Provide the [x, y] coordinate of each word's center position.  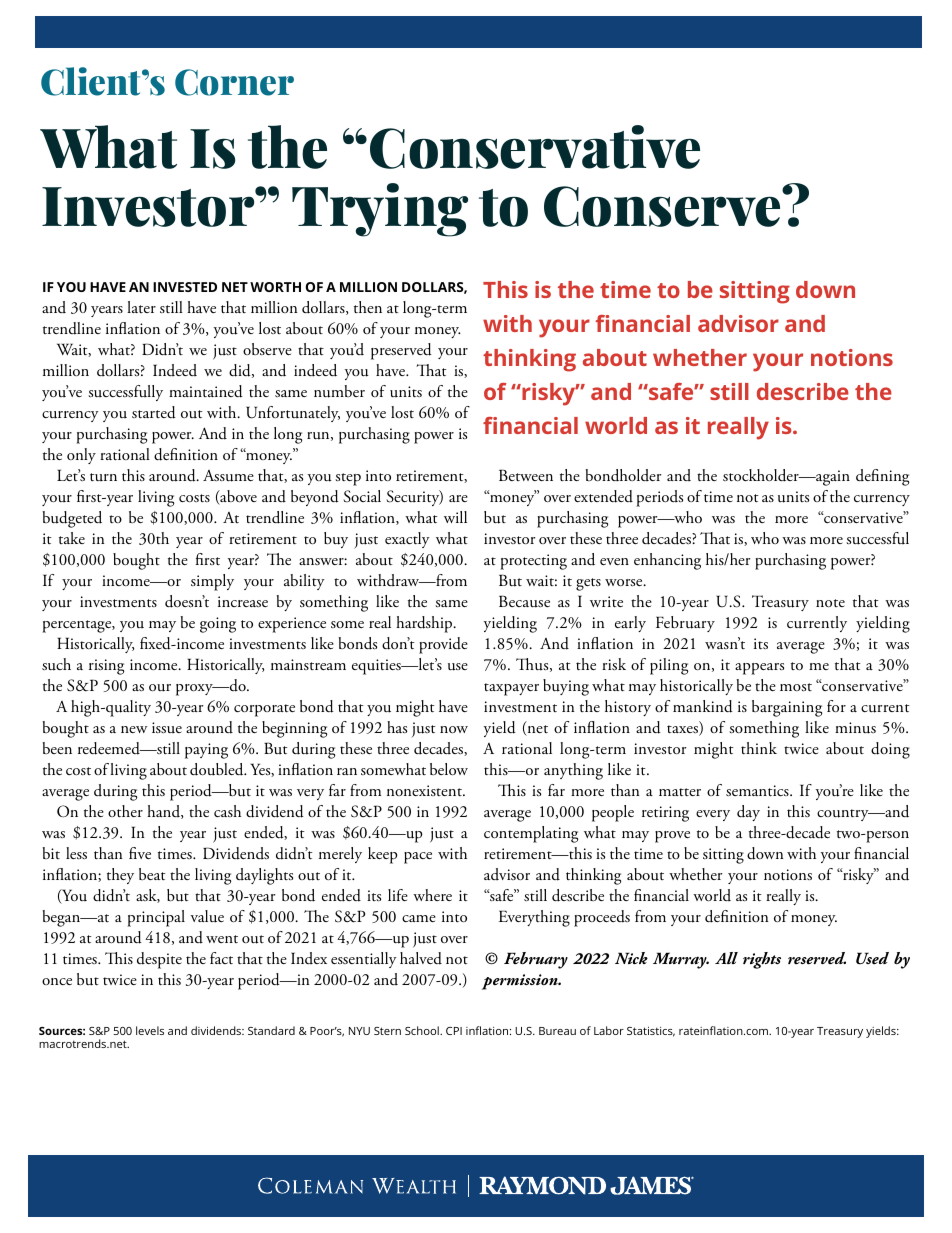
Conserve [663, 206]
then [368, 307]
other [125, 811]
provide [443, 645]
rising [106, 667]
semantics [758, 790]
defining [882, 477]
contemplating [531, 834]
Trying [380, 210]
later [141, 307]
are [458, 498]
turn [103, 477]
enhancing [667, 561]
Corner [234, 82]
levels [150, 1030]
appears [759, 669]
